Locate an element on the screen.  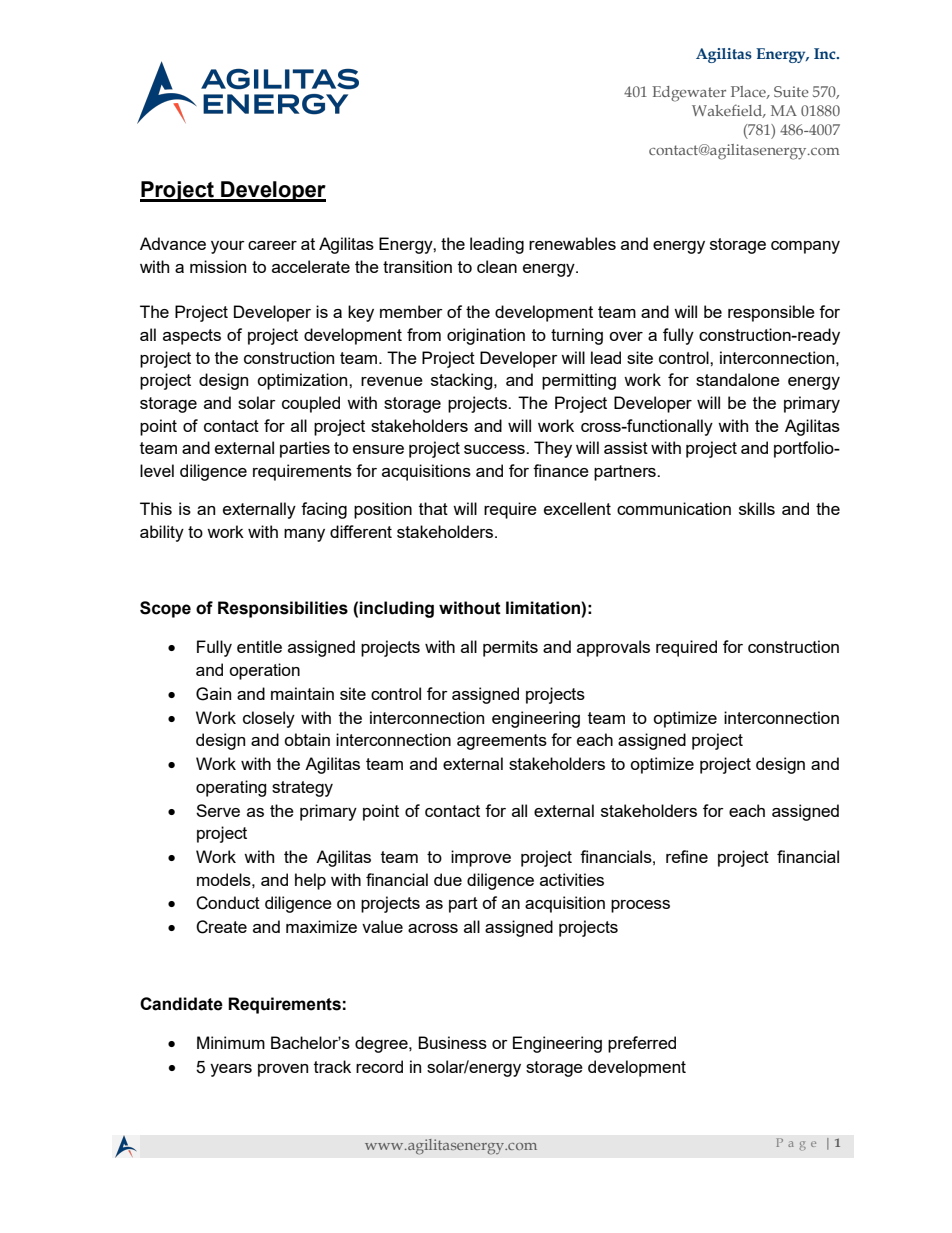
aspects is located at coordinates (192, 337).
